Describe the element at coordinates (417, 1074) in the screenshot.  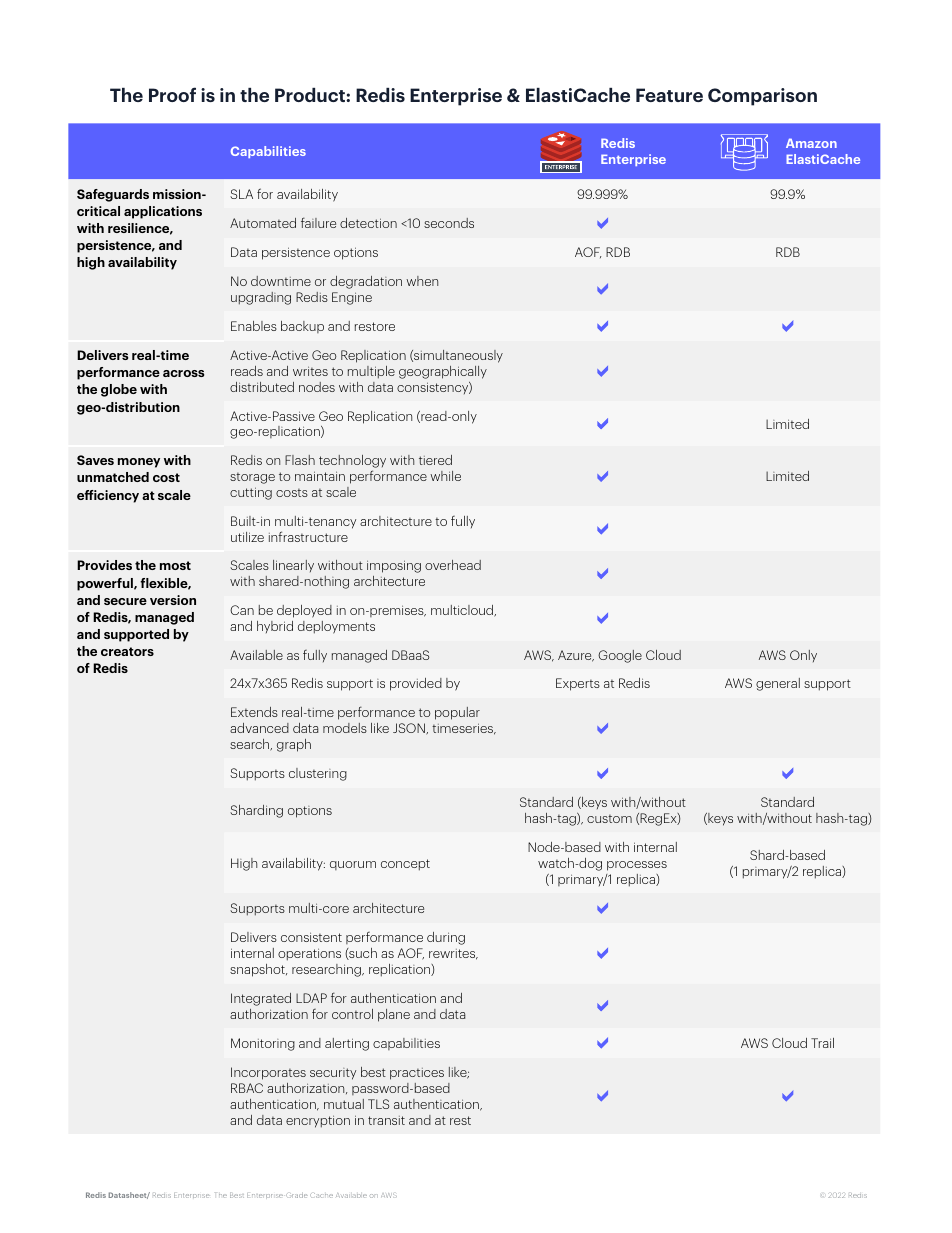
I see `practices` at that location.
